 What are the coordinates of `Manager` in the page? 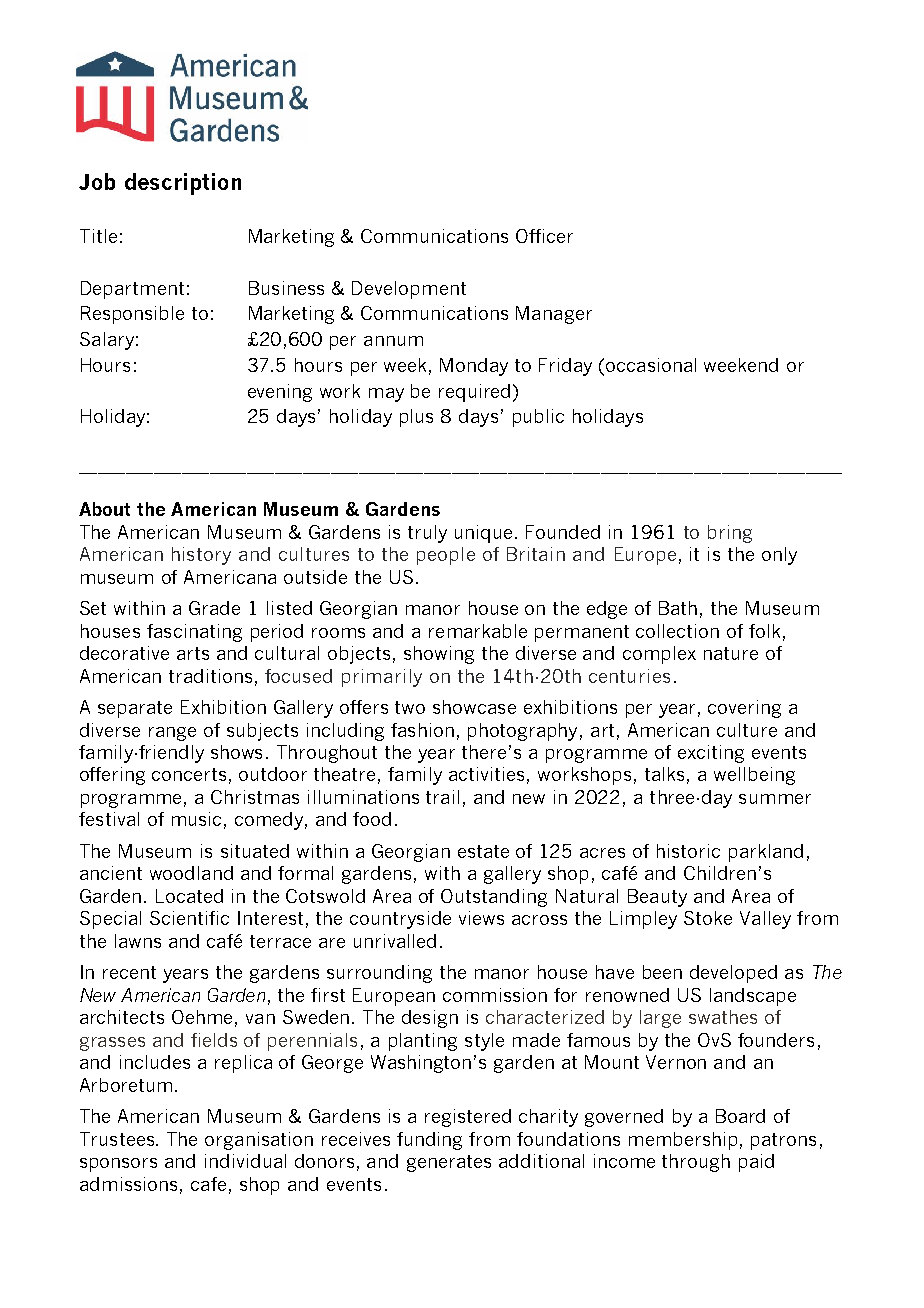 It's located at (554, 315).
